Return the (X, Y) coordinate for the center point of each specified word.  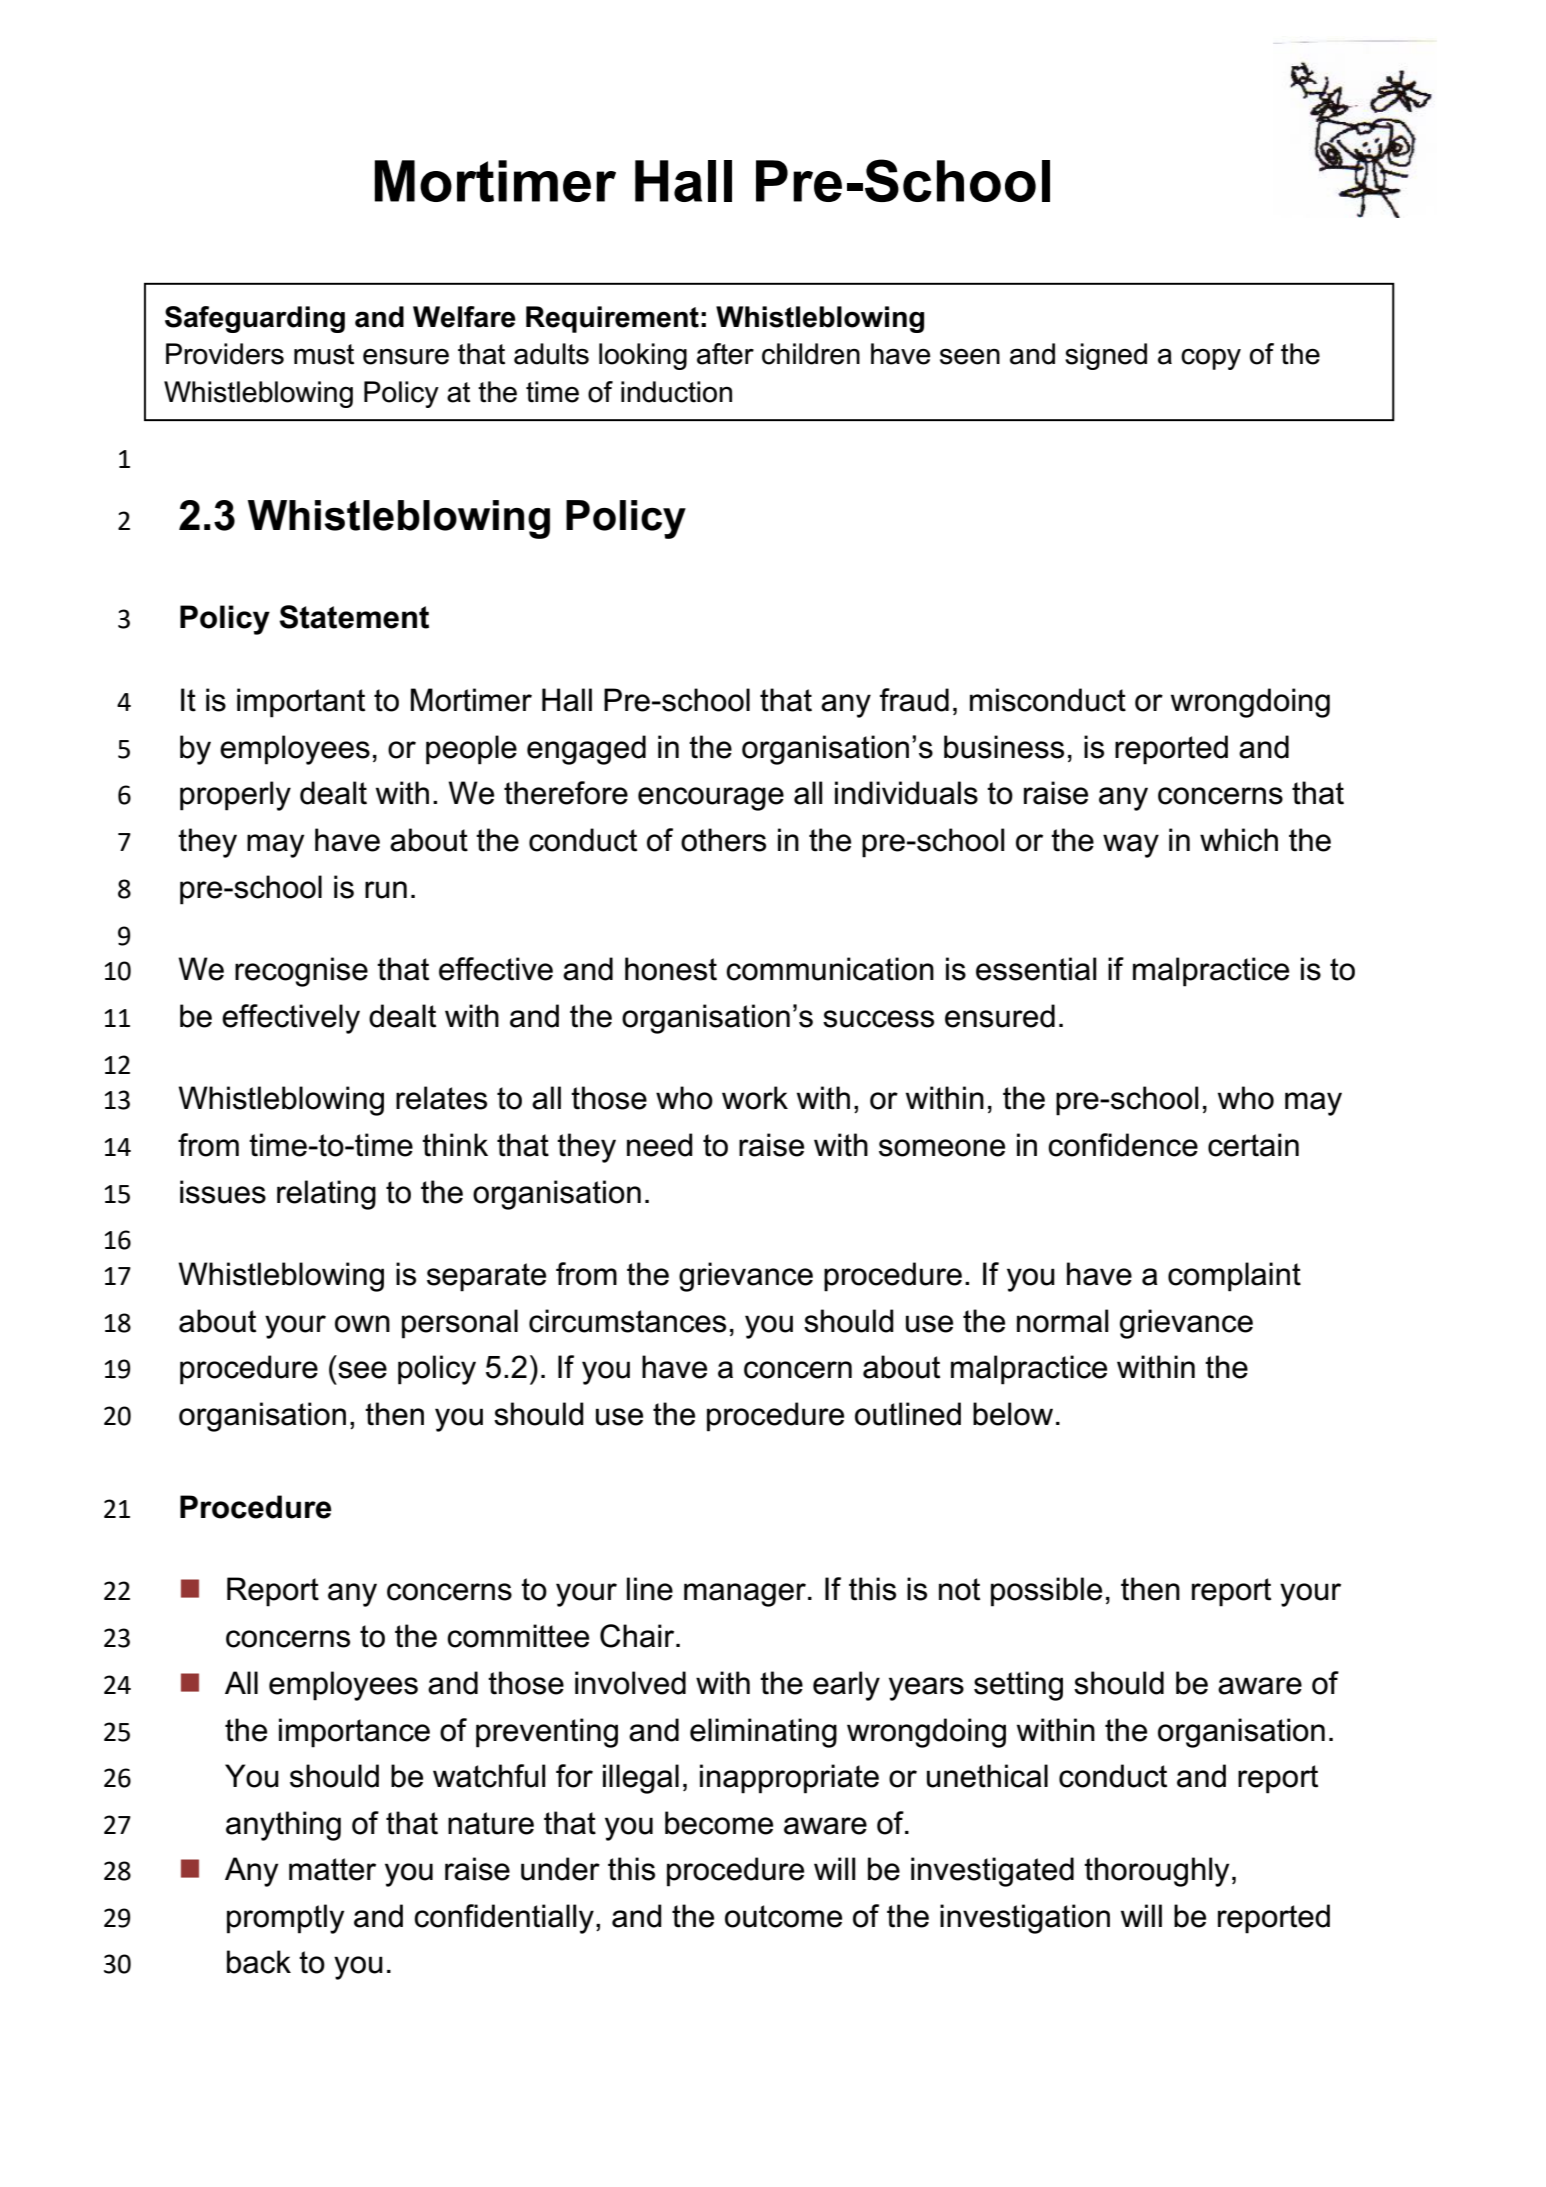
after (725, 354)
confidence (1123, 1145)
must (324, 354)
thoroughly (1157, 1872)
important (301, 703)
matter (332, 1869)
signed (1106, 356)
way (1131, 846)
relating (326, 1195)
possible (1046, 1592)
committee (518, 1636)
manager (745, 1595)
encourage (711, 799)
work (755, 1098)
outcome (783, 1916)
